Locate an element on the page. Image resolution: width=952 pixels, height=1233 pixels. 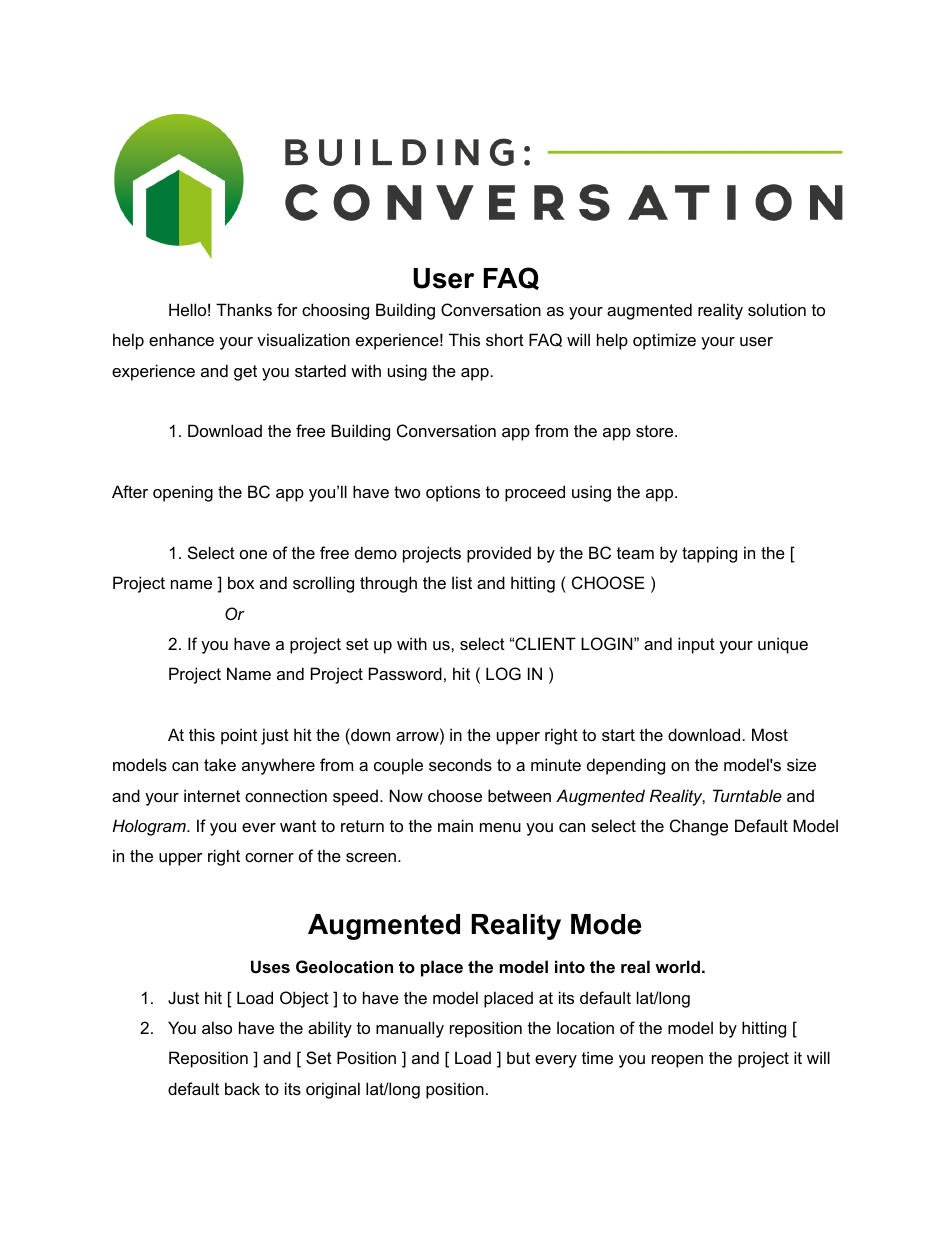
but is located at coordinates (518, 1057).
